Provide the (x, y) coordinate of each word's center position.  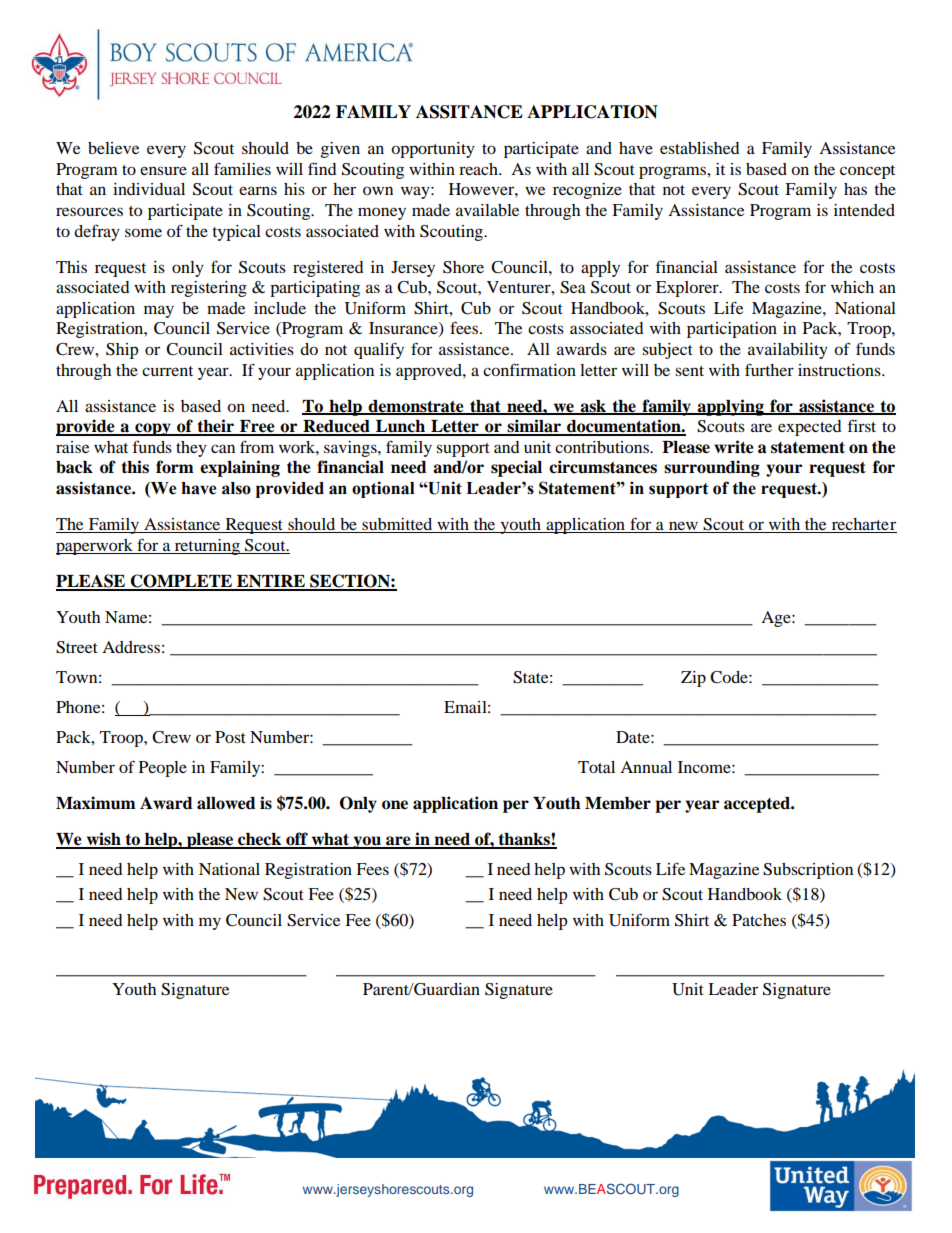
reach (479, 169)
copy (153, 429)
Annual (646, 767)
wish (103, 840)
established (700, 148)
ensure (163, 170)
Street (77, 647)
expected (810, 428)
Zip (693, 679)
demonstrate (416, 407)
